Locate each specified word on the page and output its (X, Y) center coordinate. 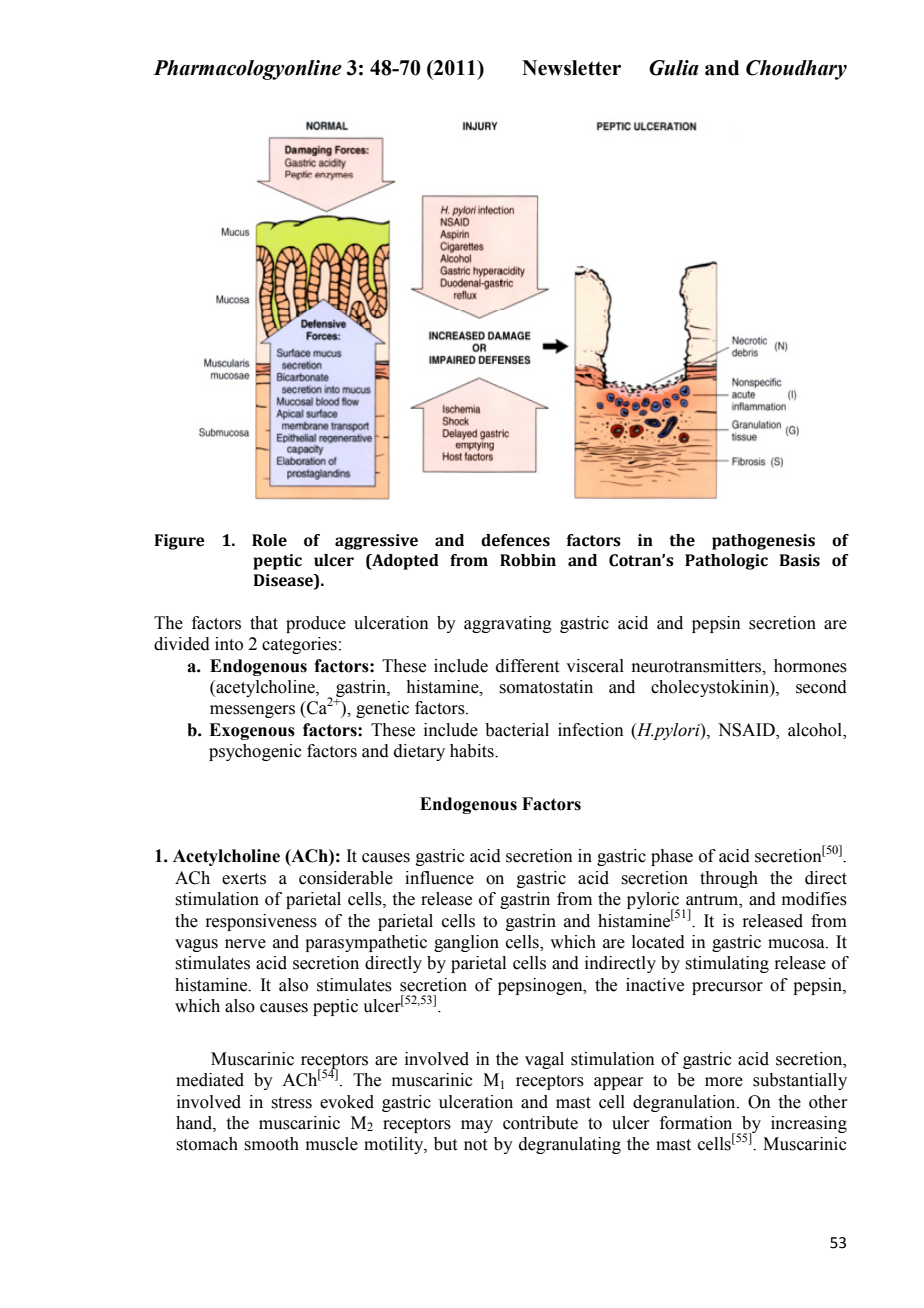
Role (269, 540)
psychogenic (255, 752)
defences (515, 540)
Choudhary (796, 70)
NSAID (747, 730)
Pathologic (726, 562)
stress (291, 1103)
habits (473, 751)
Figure (180, 542)
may (477, 1126)
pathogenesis (763, 542)
